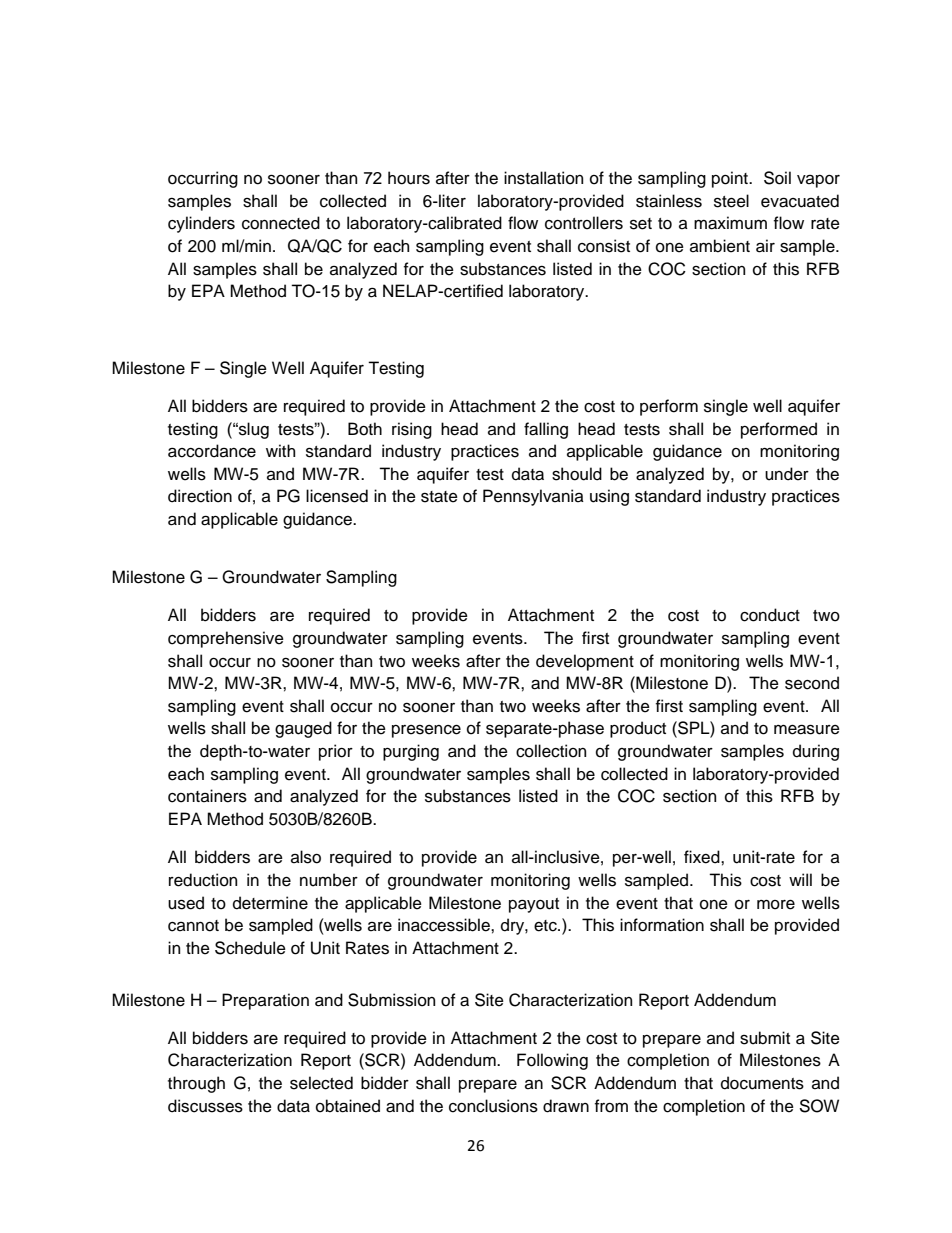 Image resolution: width=952 pixels, height=1233 pixels. Describe the element at coordinates (281, 223) in the screenshot. I see `connected` at that location.
